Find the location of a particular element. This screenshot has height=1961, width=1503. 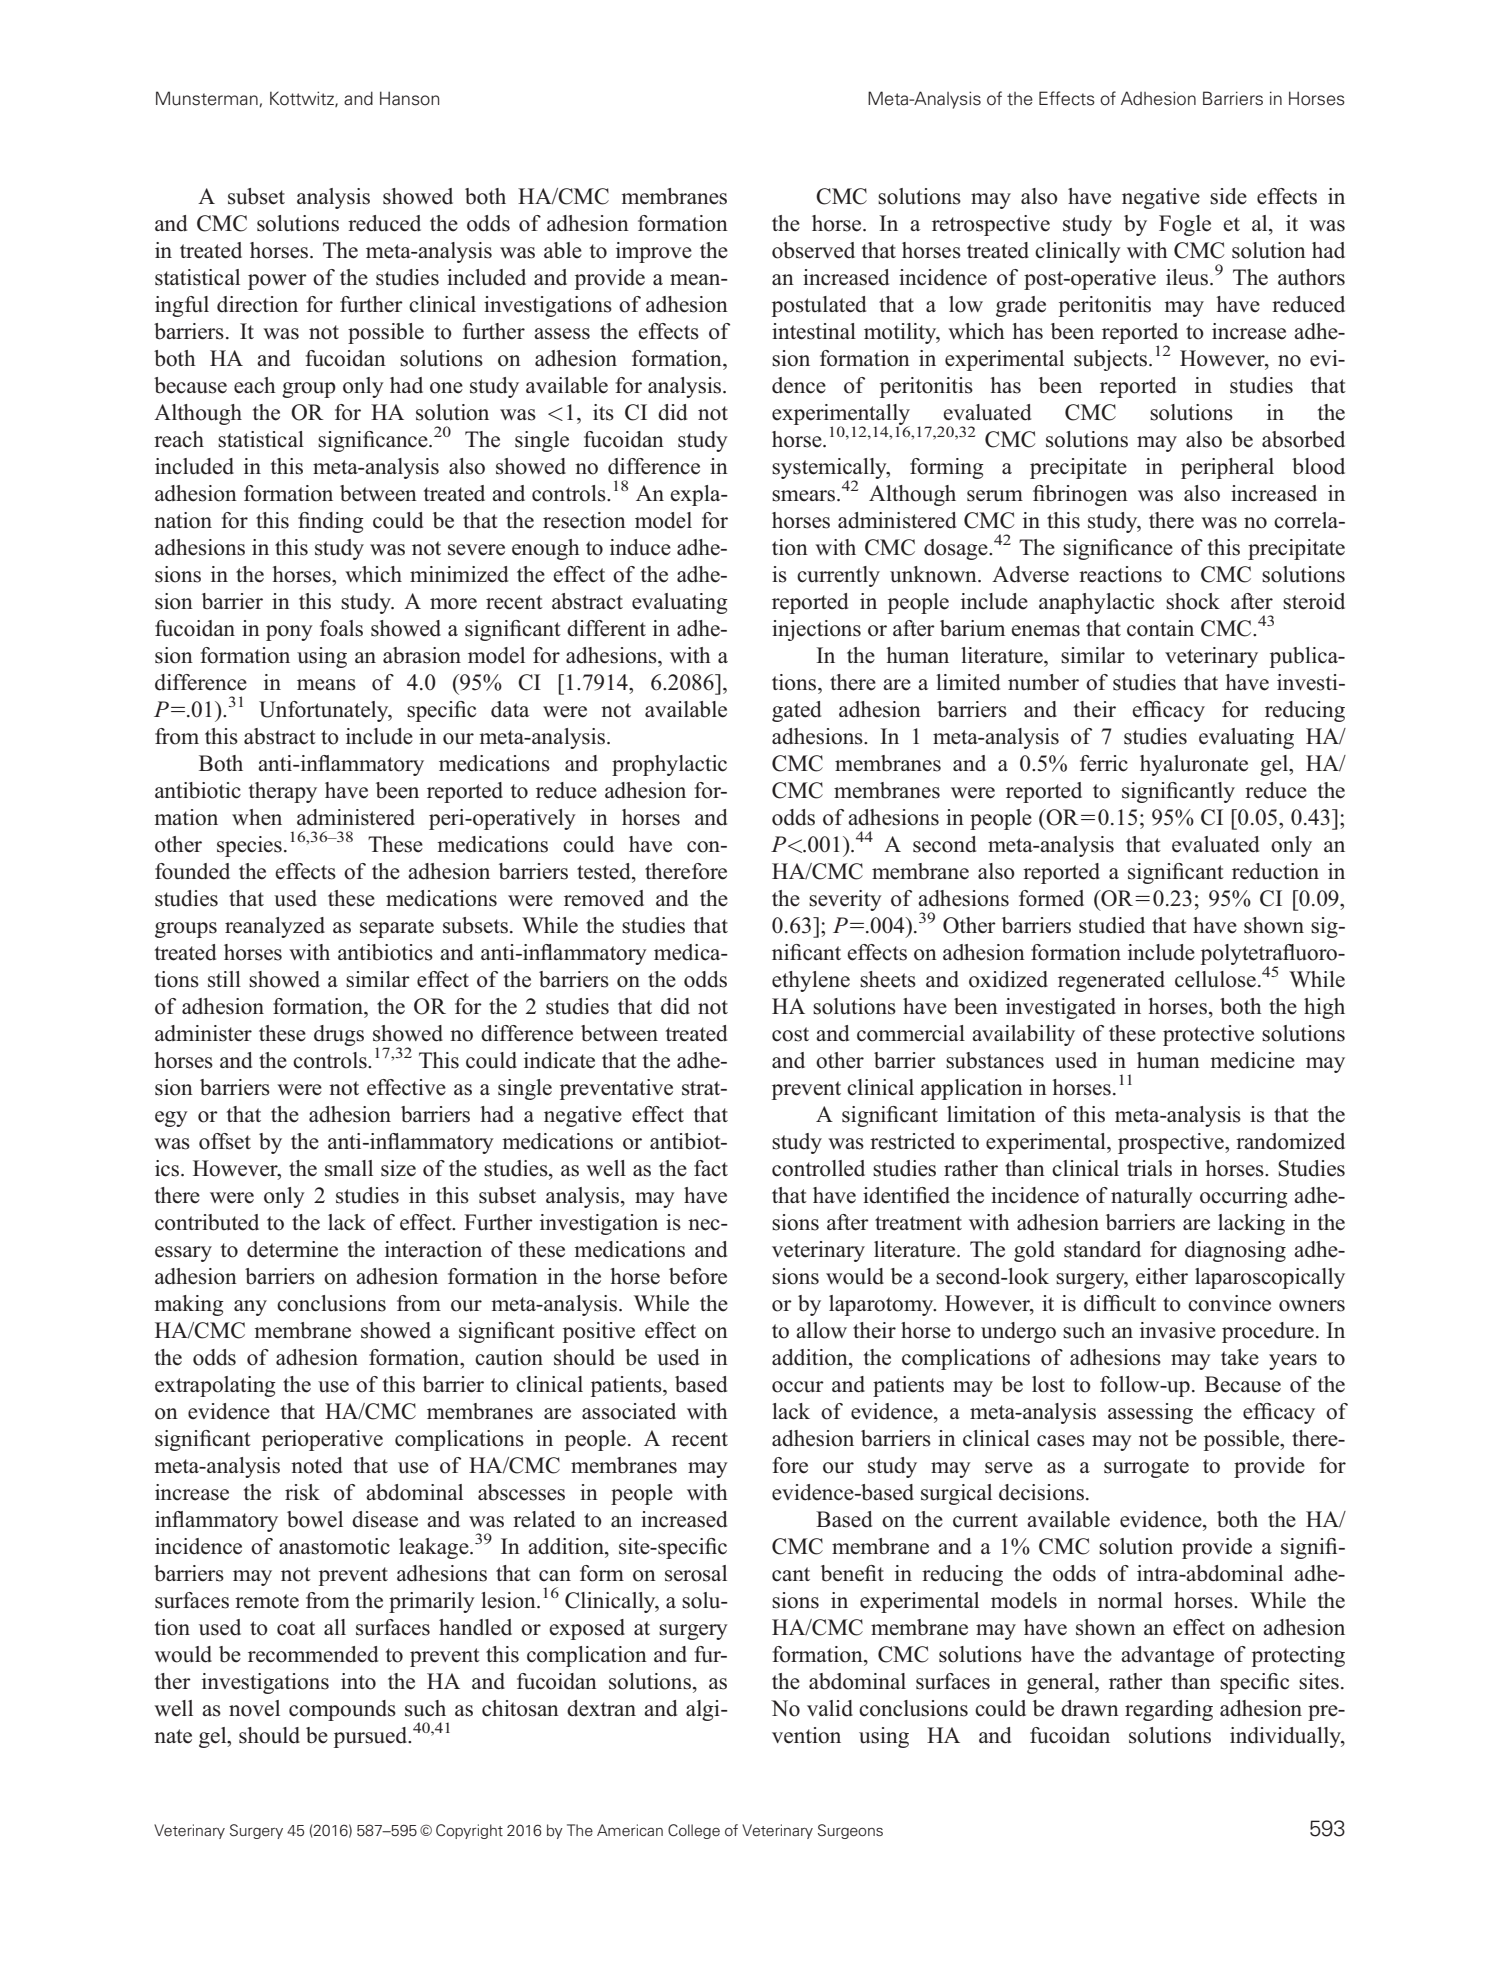

allow is located at coordinates (821, 1330).
